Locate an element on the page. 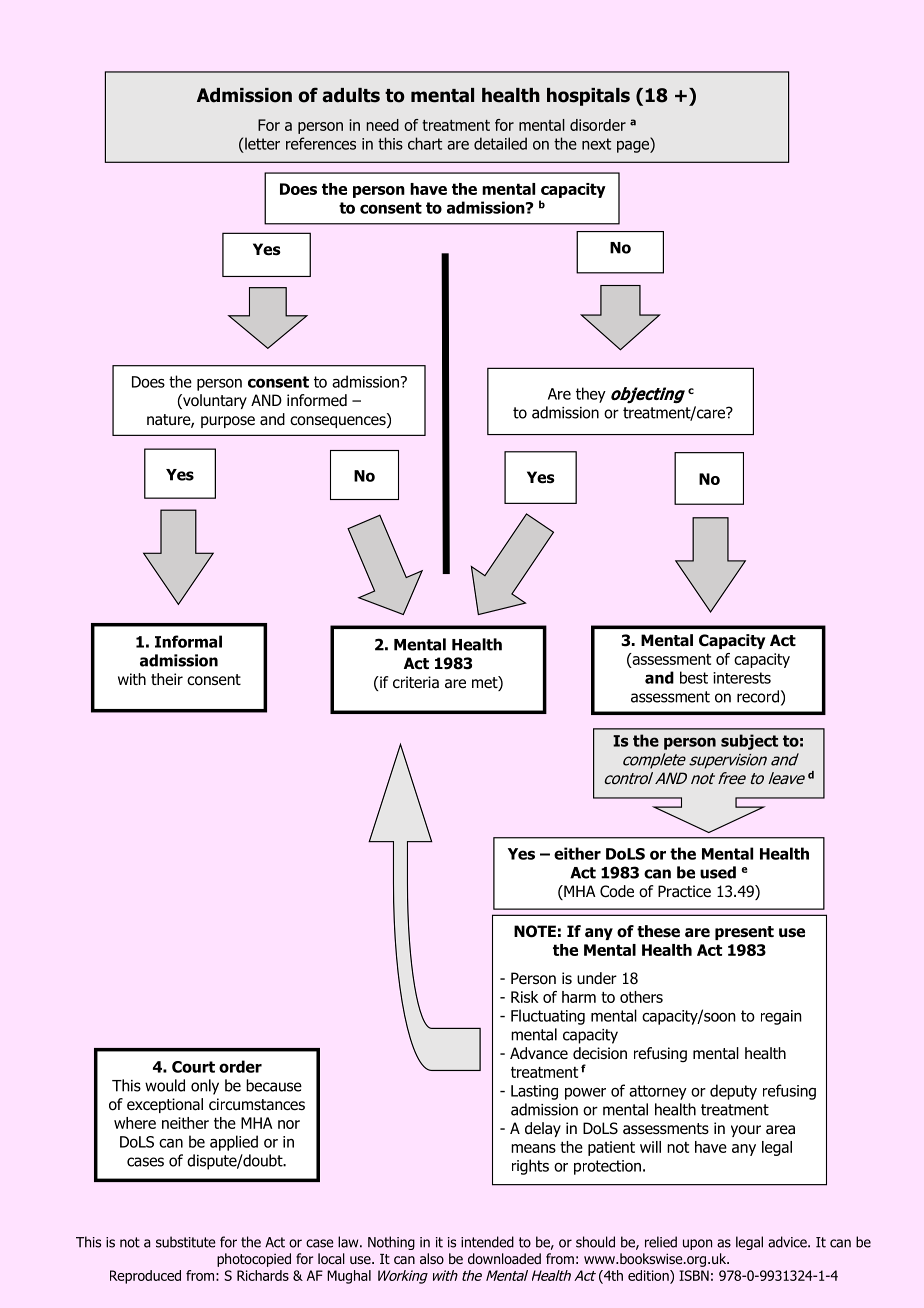 The image size is (924, 1308). used is located at coordinates (718, 872).
